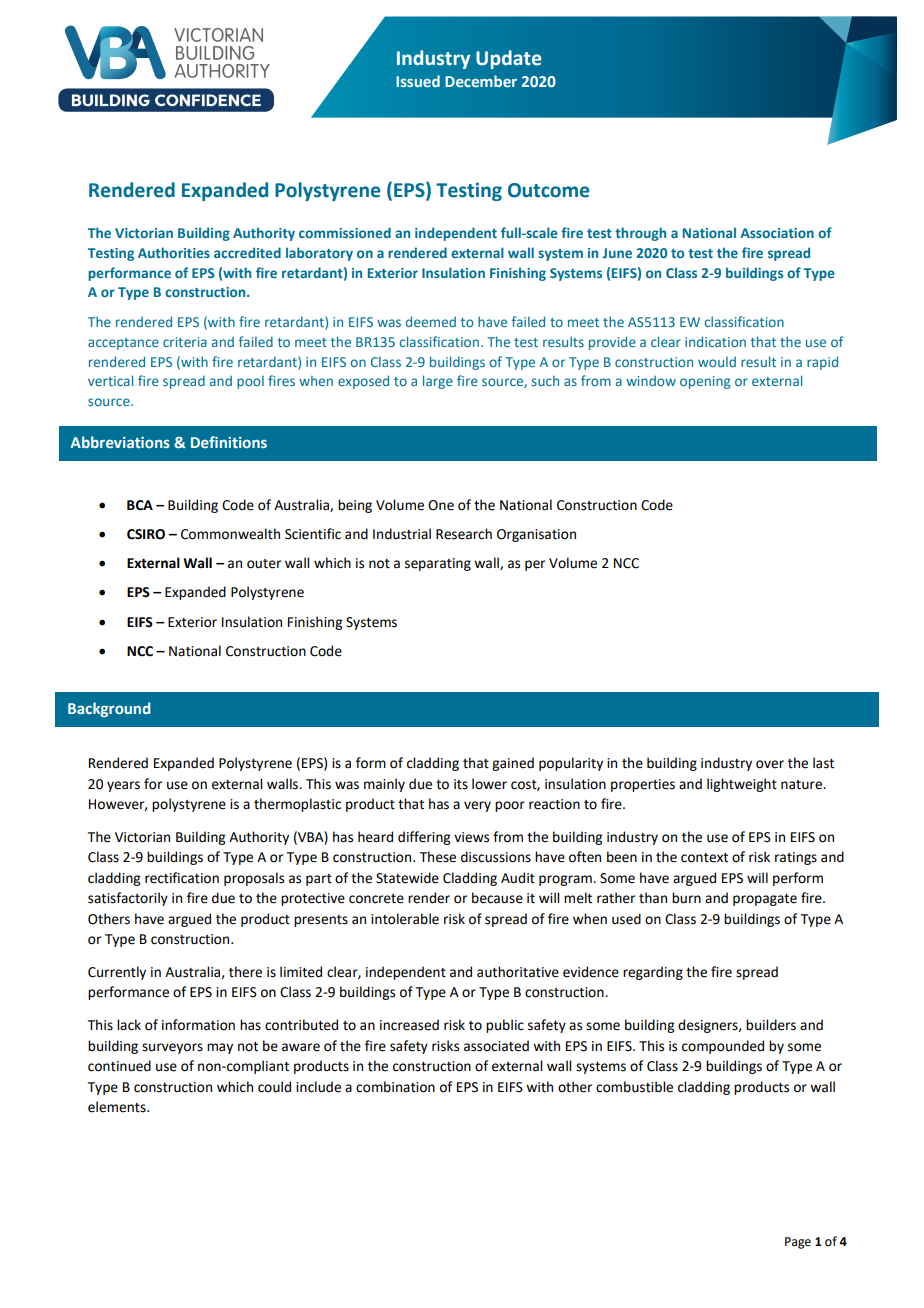 The height and width of the screenshot is (1308, 924). Describe the element at coordinates (174, 252) in the screenshot. I see `Authorities` at that location.
